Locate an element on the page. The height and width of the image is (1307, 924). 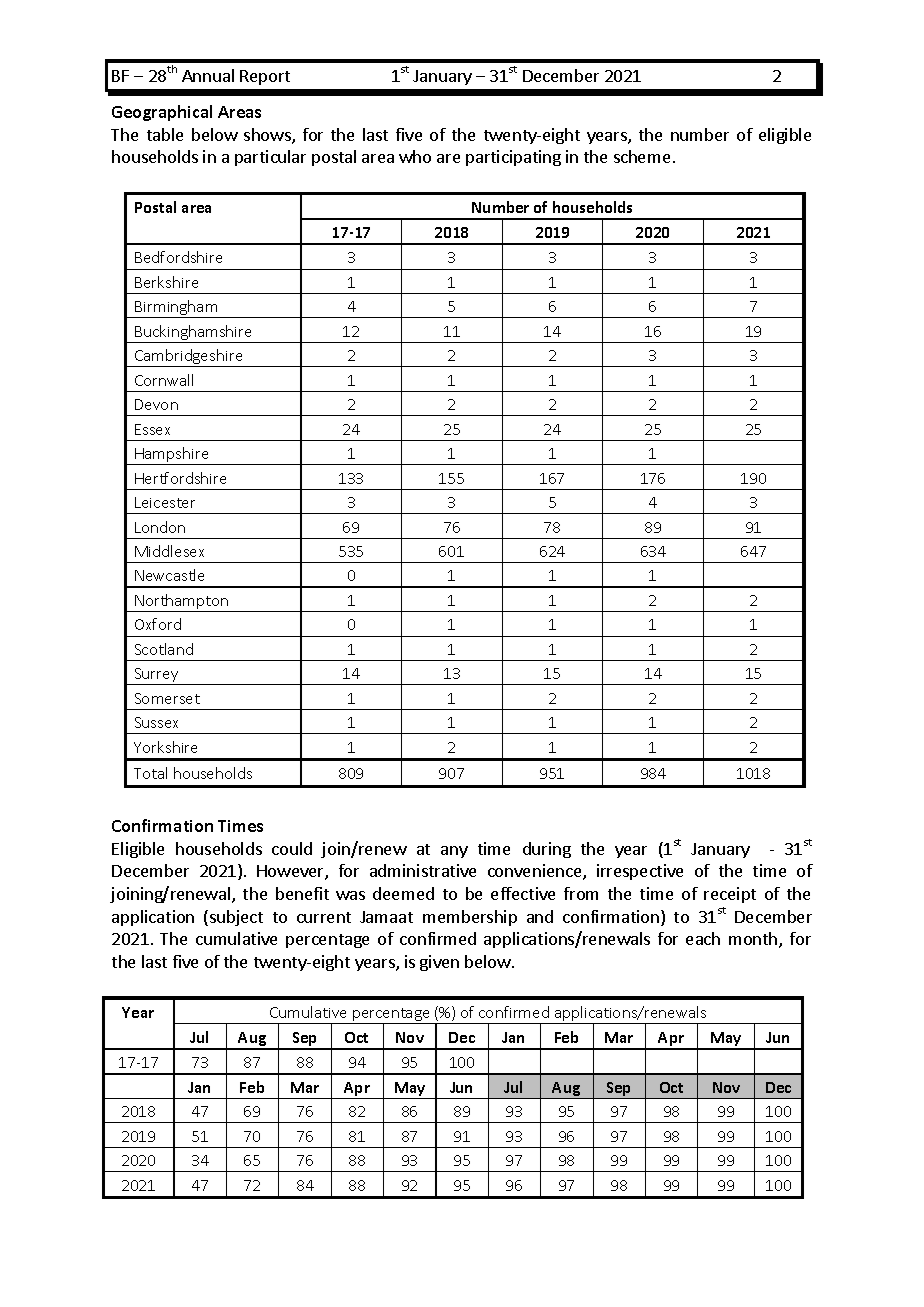
Hertfordshire is located at coordinates (180, 478).
